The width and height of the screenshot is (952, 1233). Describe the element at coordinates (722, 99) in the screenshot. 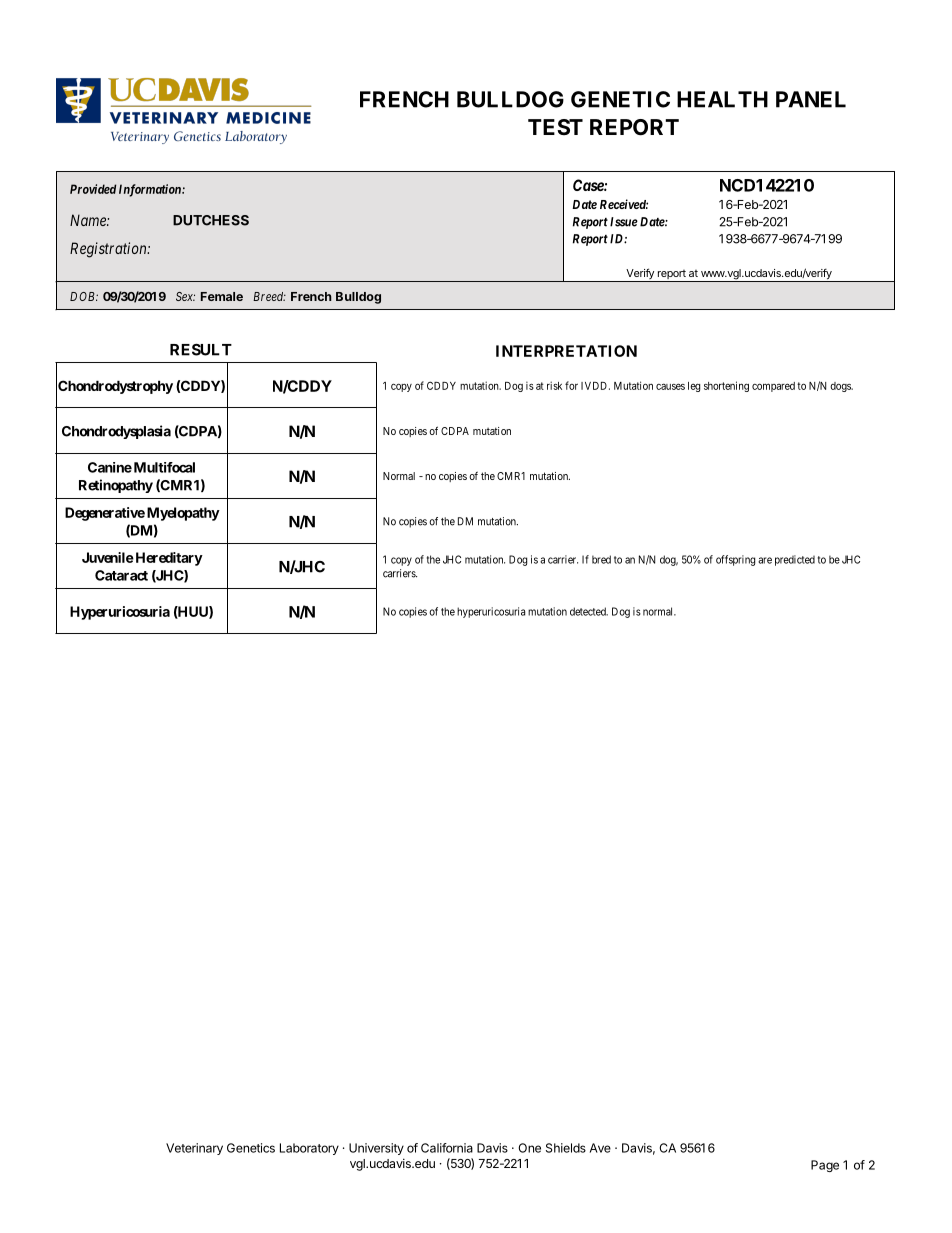

I see `HEALTH` at that location.
